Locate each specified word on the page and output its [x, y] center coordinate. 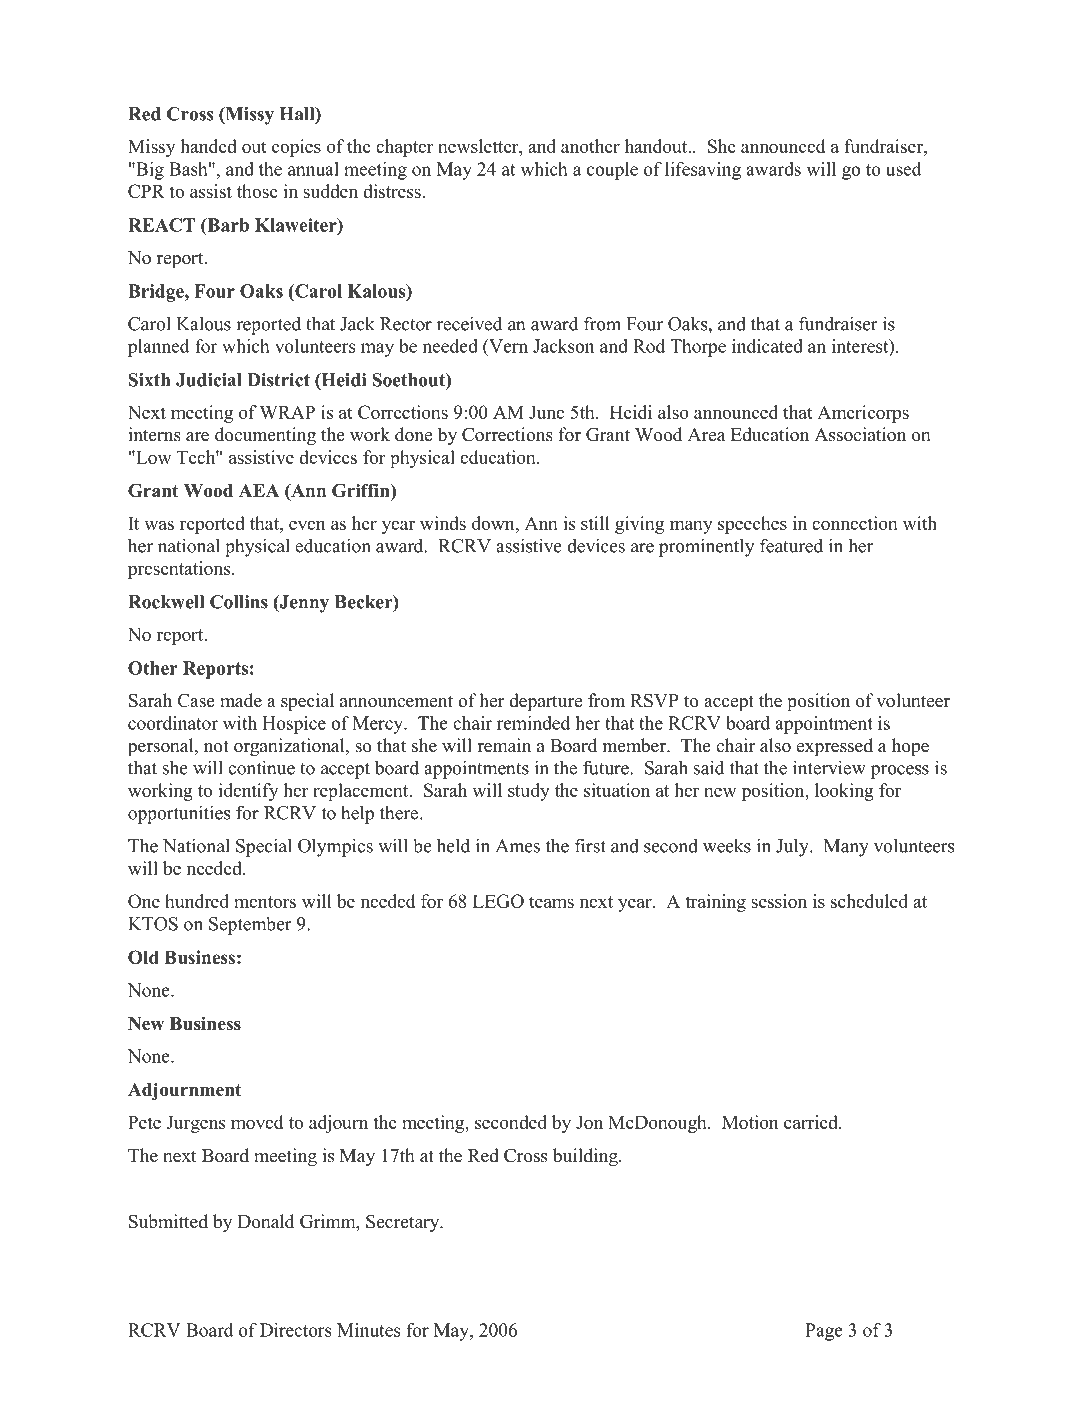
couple [612, 171]
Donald [266, 1221]
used [904, 169]
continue [261, 767]
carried [812, 1122]
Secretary [404, 1223]
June [546, 412]
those [257, 191]
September [250, 925]
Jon [589, 1122]
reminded [533, 723]
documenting [265, 436]
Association [860, 434]
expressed [834, 747]
